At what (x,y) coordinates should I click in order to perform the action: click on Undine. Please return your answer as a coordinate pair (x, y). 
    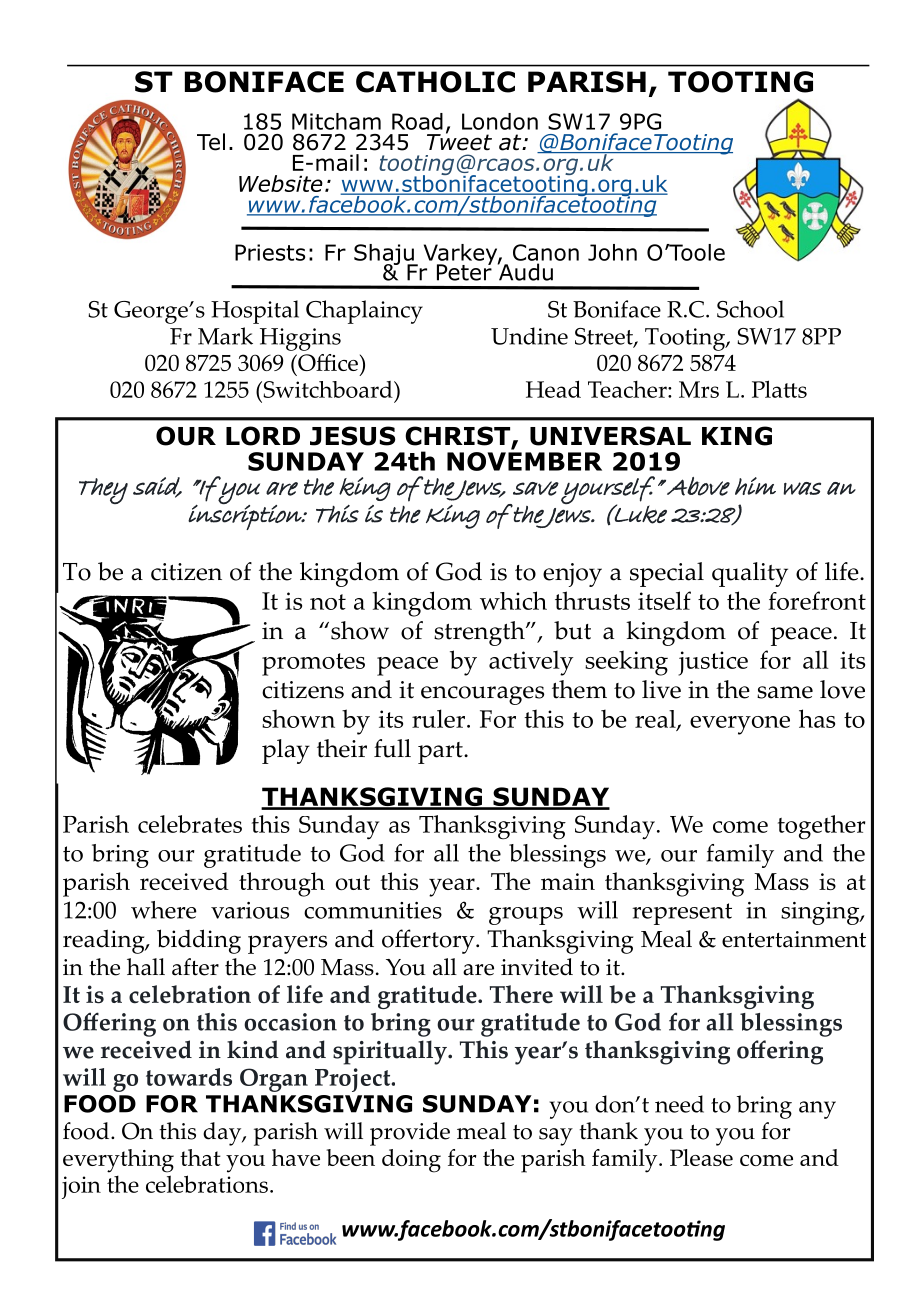
    Looking at the image, I should click on (529, 336).
